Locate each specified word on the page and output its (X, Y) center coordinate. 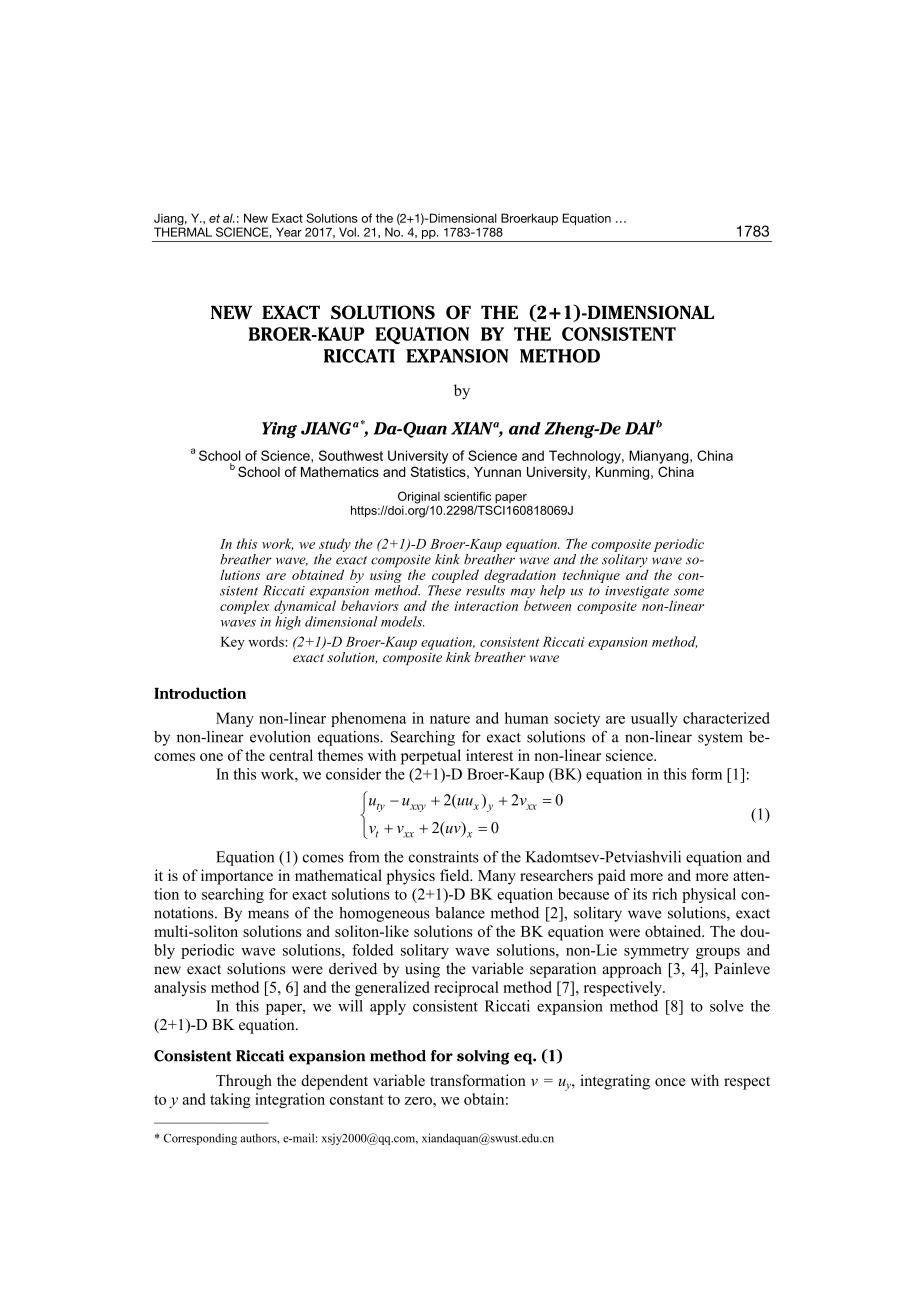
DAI (640, 428)
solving (483, 1057)
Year (289, 232)
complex (244, 607)
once (670, 1082)
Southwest (351, 455)
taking (230, 1100)
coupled (455, 576)
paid (612, 877)
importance (237, 877)
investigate (637, 592)
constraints (444, 857)
